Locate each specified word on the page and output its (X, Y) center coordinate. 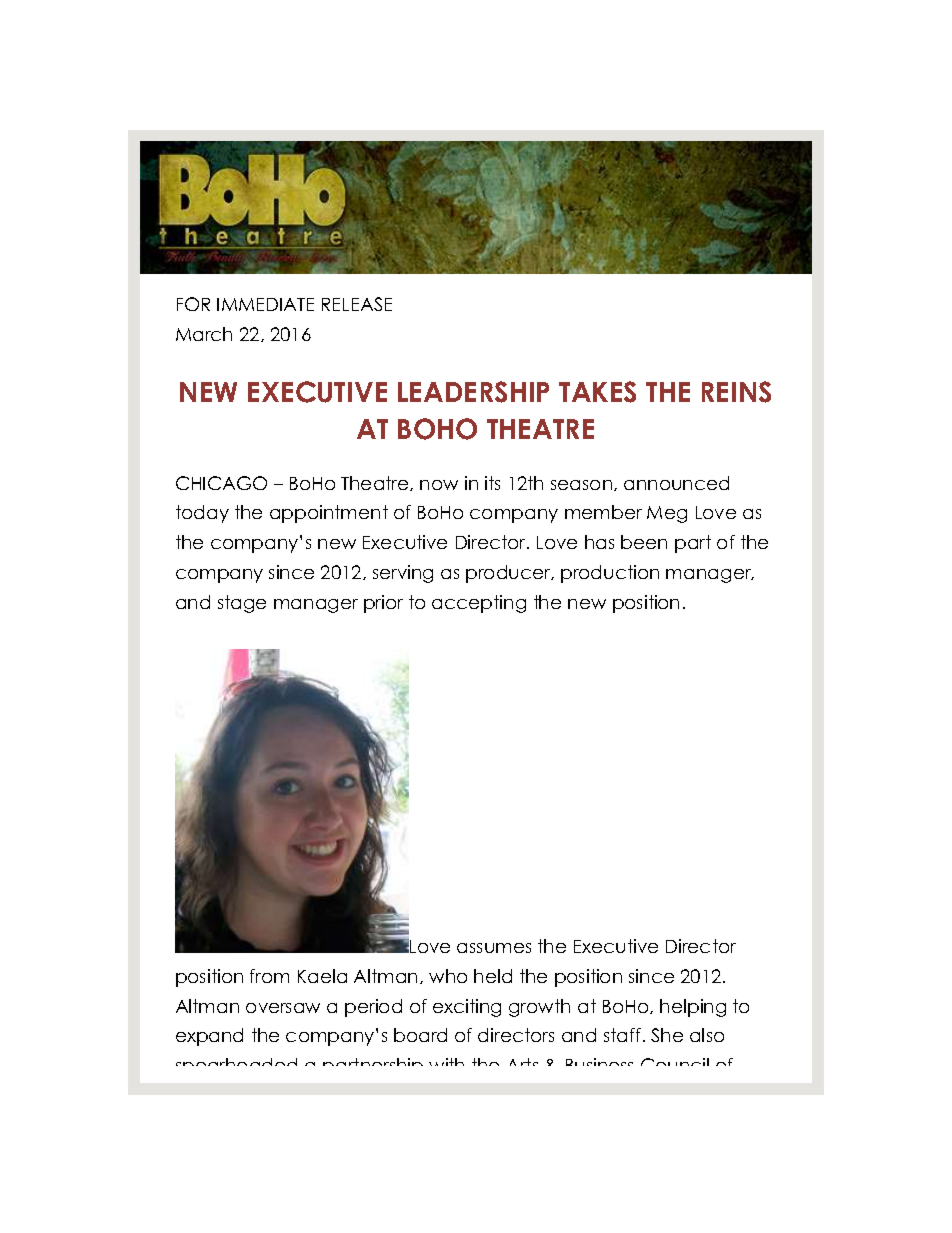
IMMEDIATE (265, 304)
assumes (494, 948)
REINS (736, 392)
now (439, 485)
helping (693, 1008)
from (269, 976)
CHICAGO (221, 483)
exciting (467, 1008)
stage (242, 604)
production (610, 574)
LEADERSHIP (473, 392)
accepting (479, 604)
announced (676, 483)
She (667, 1035)
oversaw (283, 1008)
